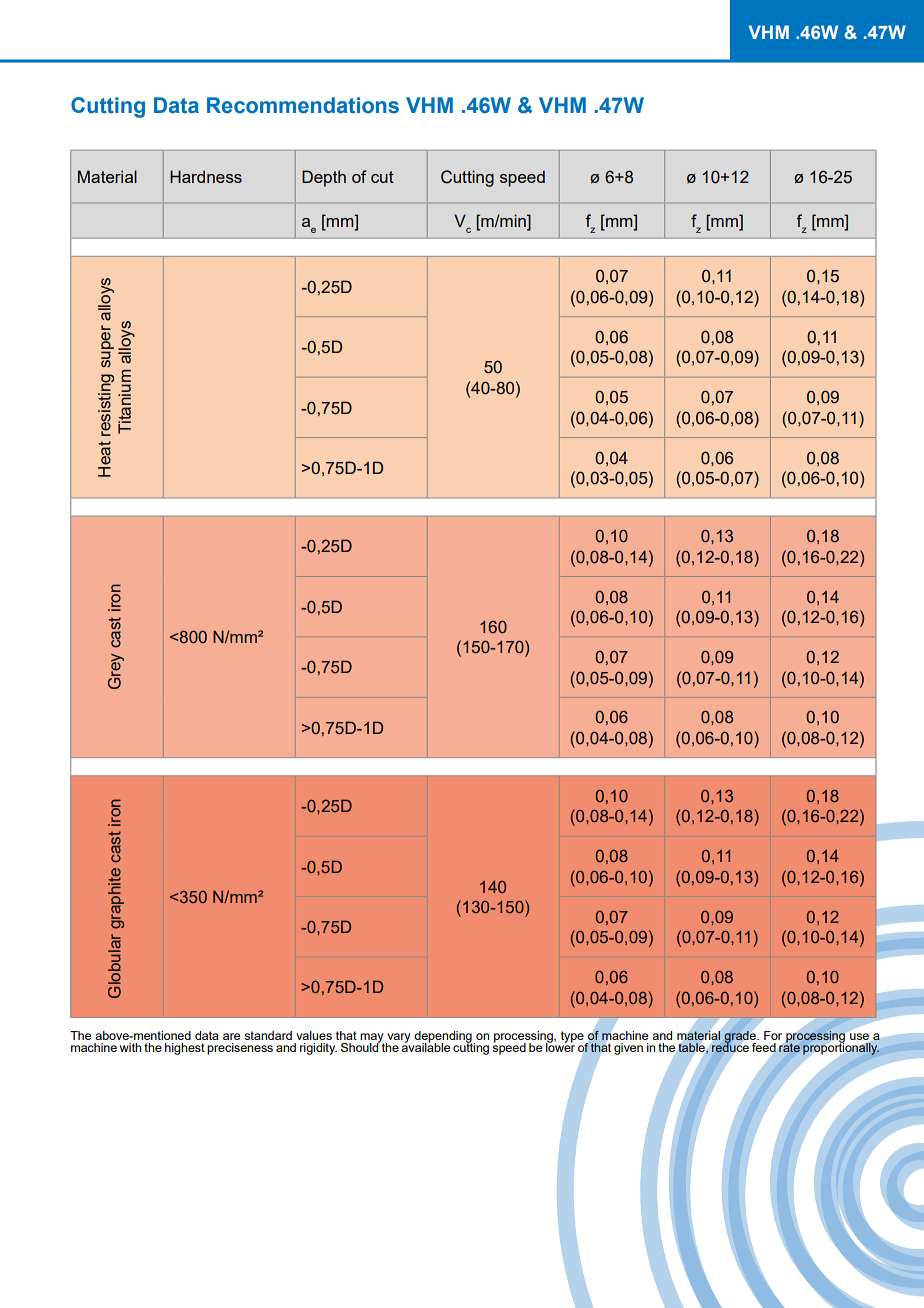 The height and width of the page is (1308, 924). Describe the element at coordinates (303, 105) in the page. I see `Recommendations` at that location.
